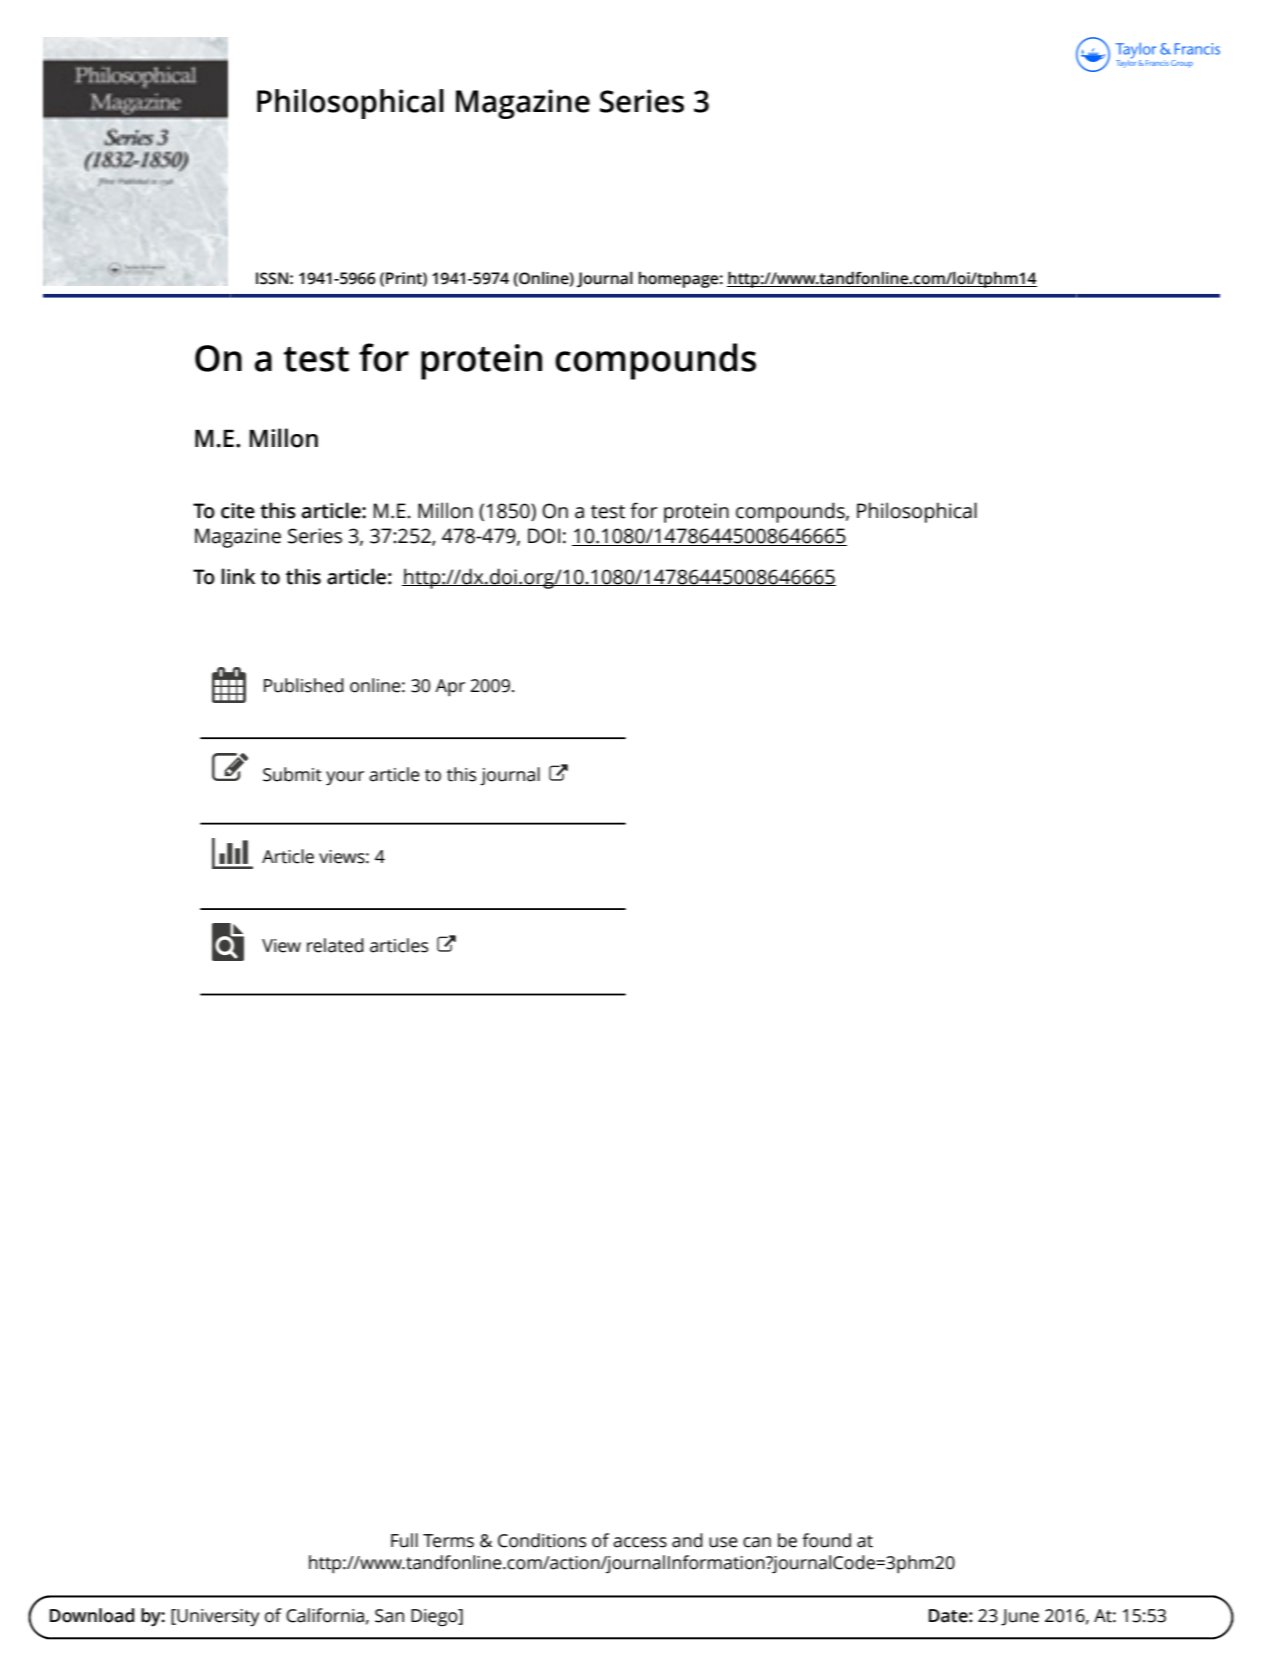  What do you see at coordinates (826, 1540) in the image?
I see `found` at bounding box center [826, 1540].
